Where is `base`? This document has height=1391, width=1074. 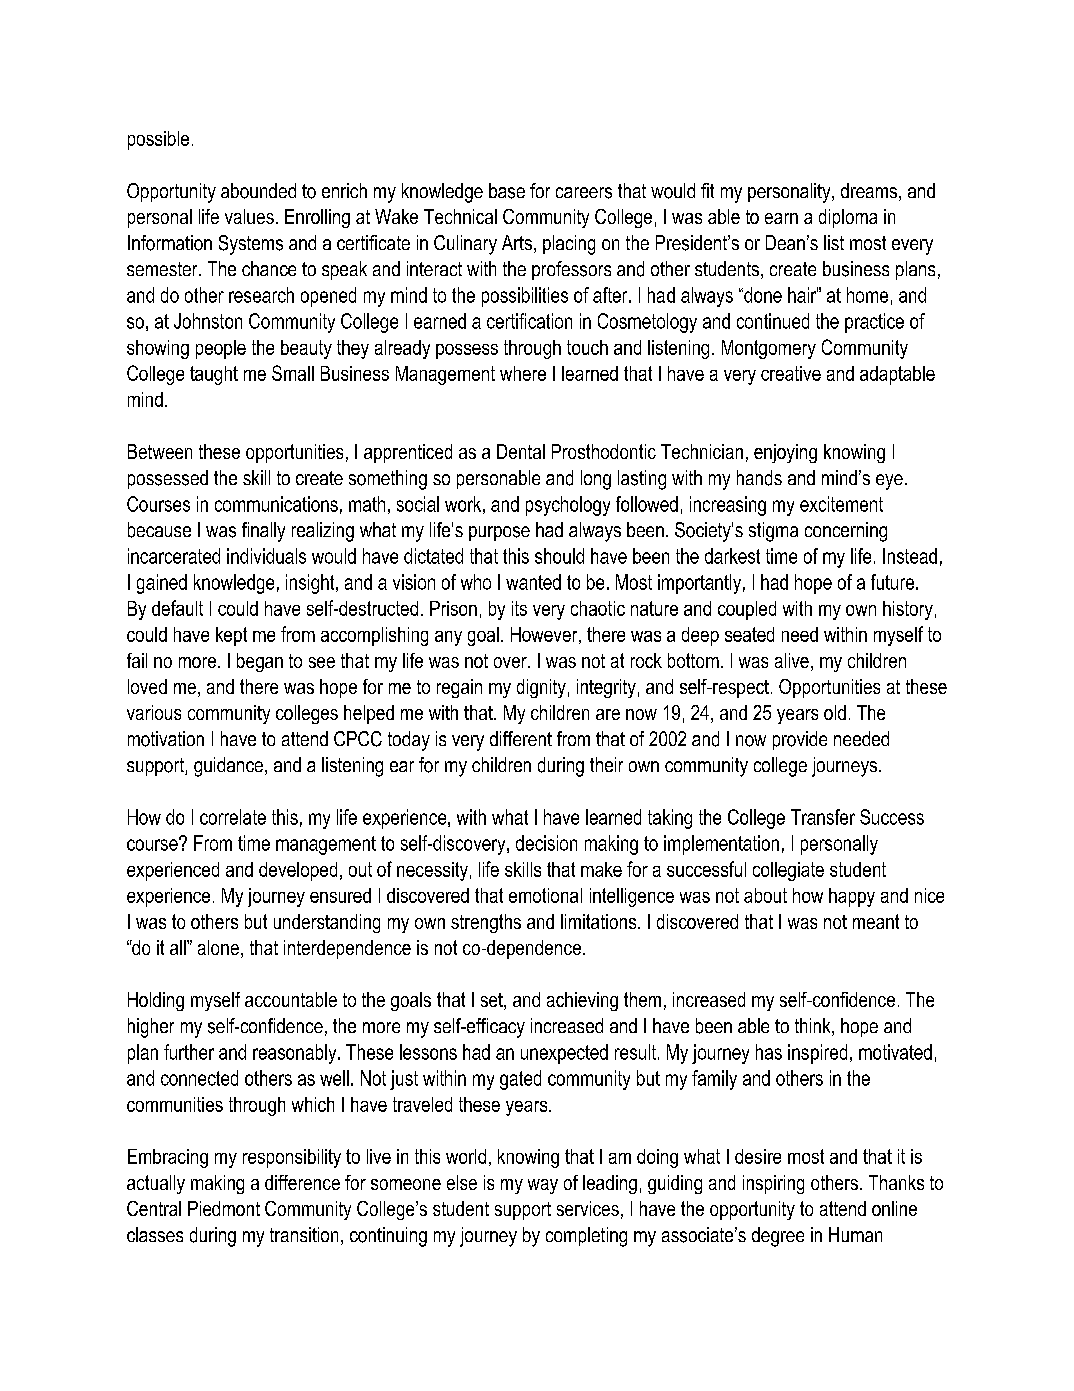 base is located at coordinates (507, 191).
